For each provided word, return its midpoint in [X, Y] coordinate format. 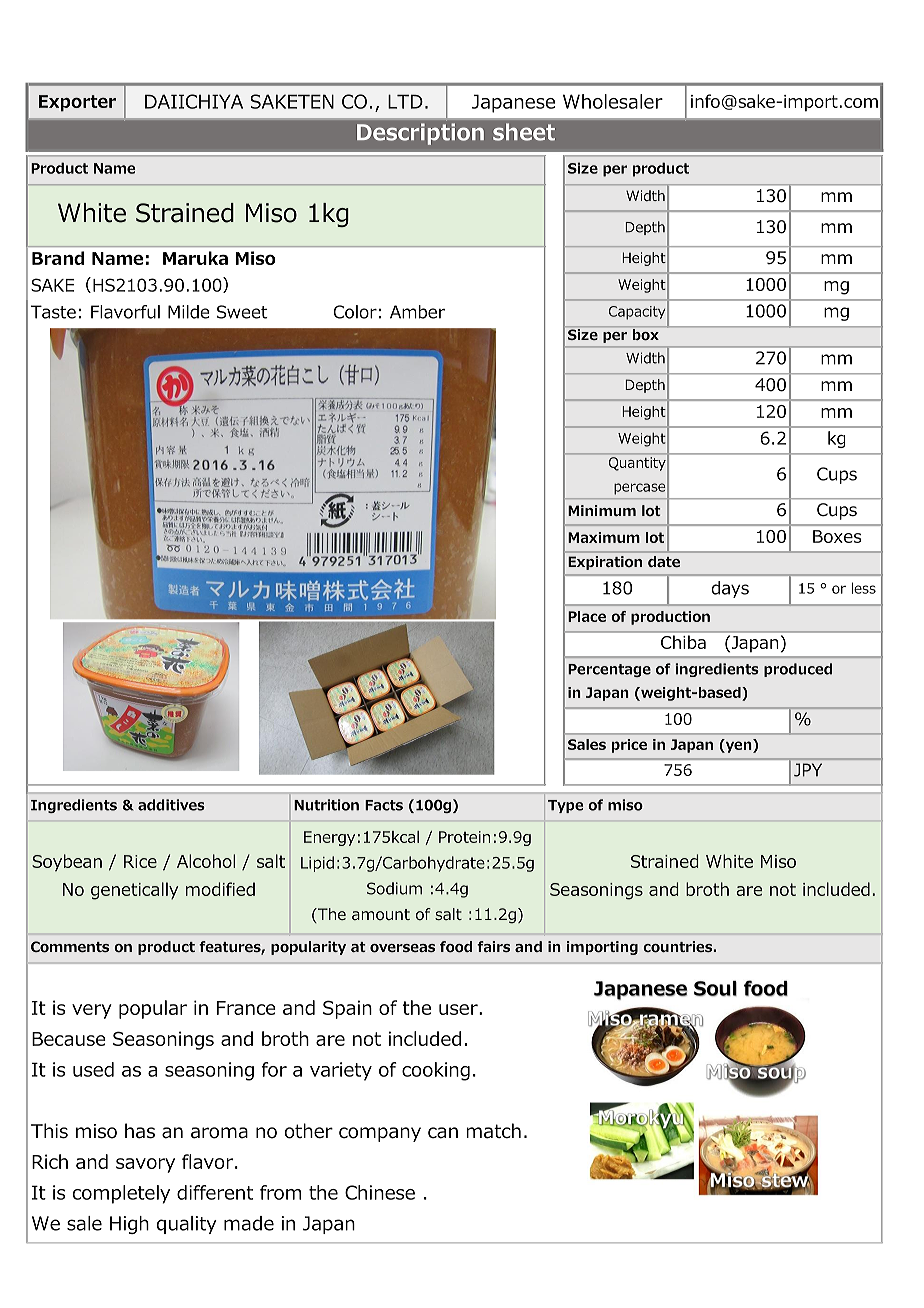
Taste [53, 312]
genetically [134, 891]
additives [171, 805]
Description [420, 134]
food [456, 947]
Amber [417, 312]
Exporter [77, 103]
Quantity [637, 464]
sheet [524, 132]
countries [678, 947]
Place [587, 616]
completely [121, 1194]
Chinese [380, 1192]
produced [798, 670]
